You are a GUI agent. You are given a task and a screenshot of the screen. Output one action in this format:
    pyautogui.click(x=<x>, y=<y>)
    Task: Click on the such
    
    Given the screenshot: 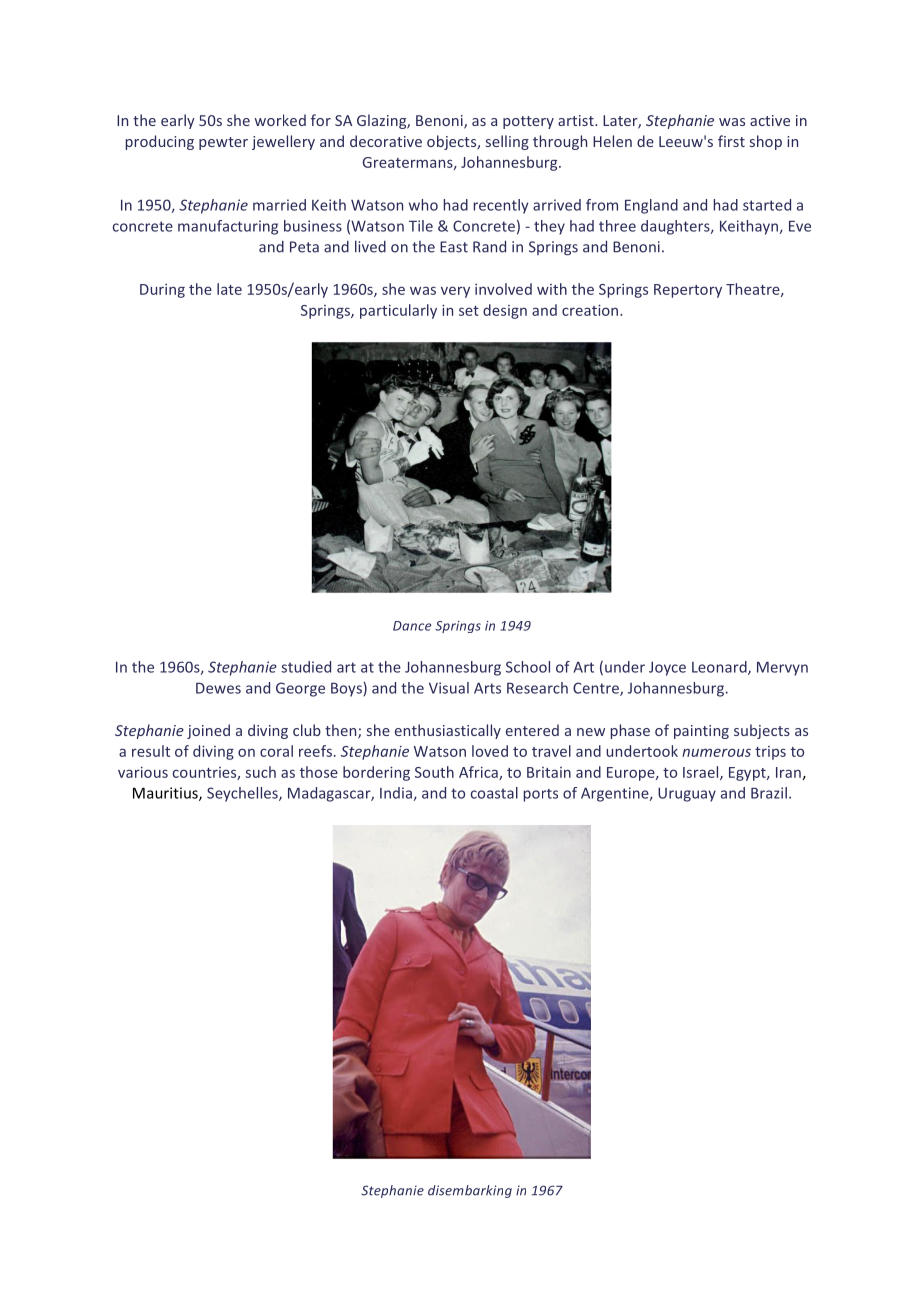 What is the action you would take?
    pyautogui.click(x=260, y=772)
